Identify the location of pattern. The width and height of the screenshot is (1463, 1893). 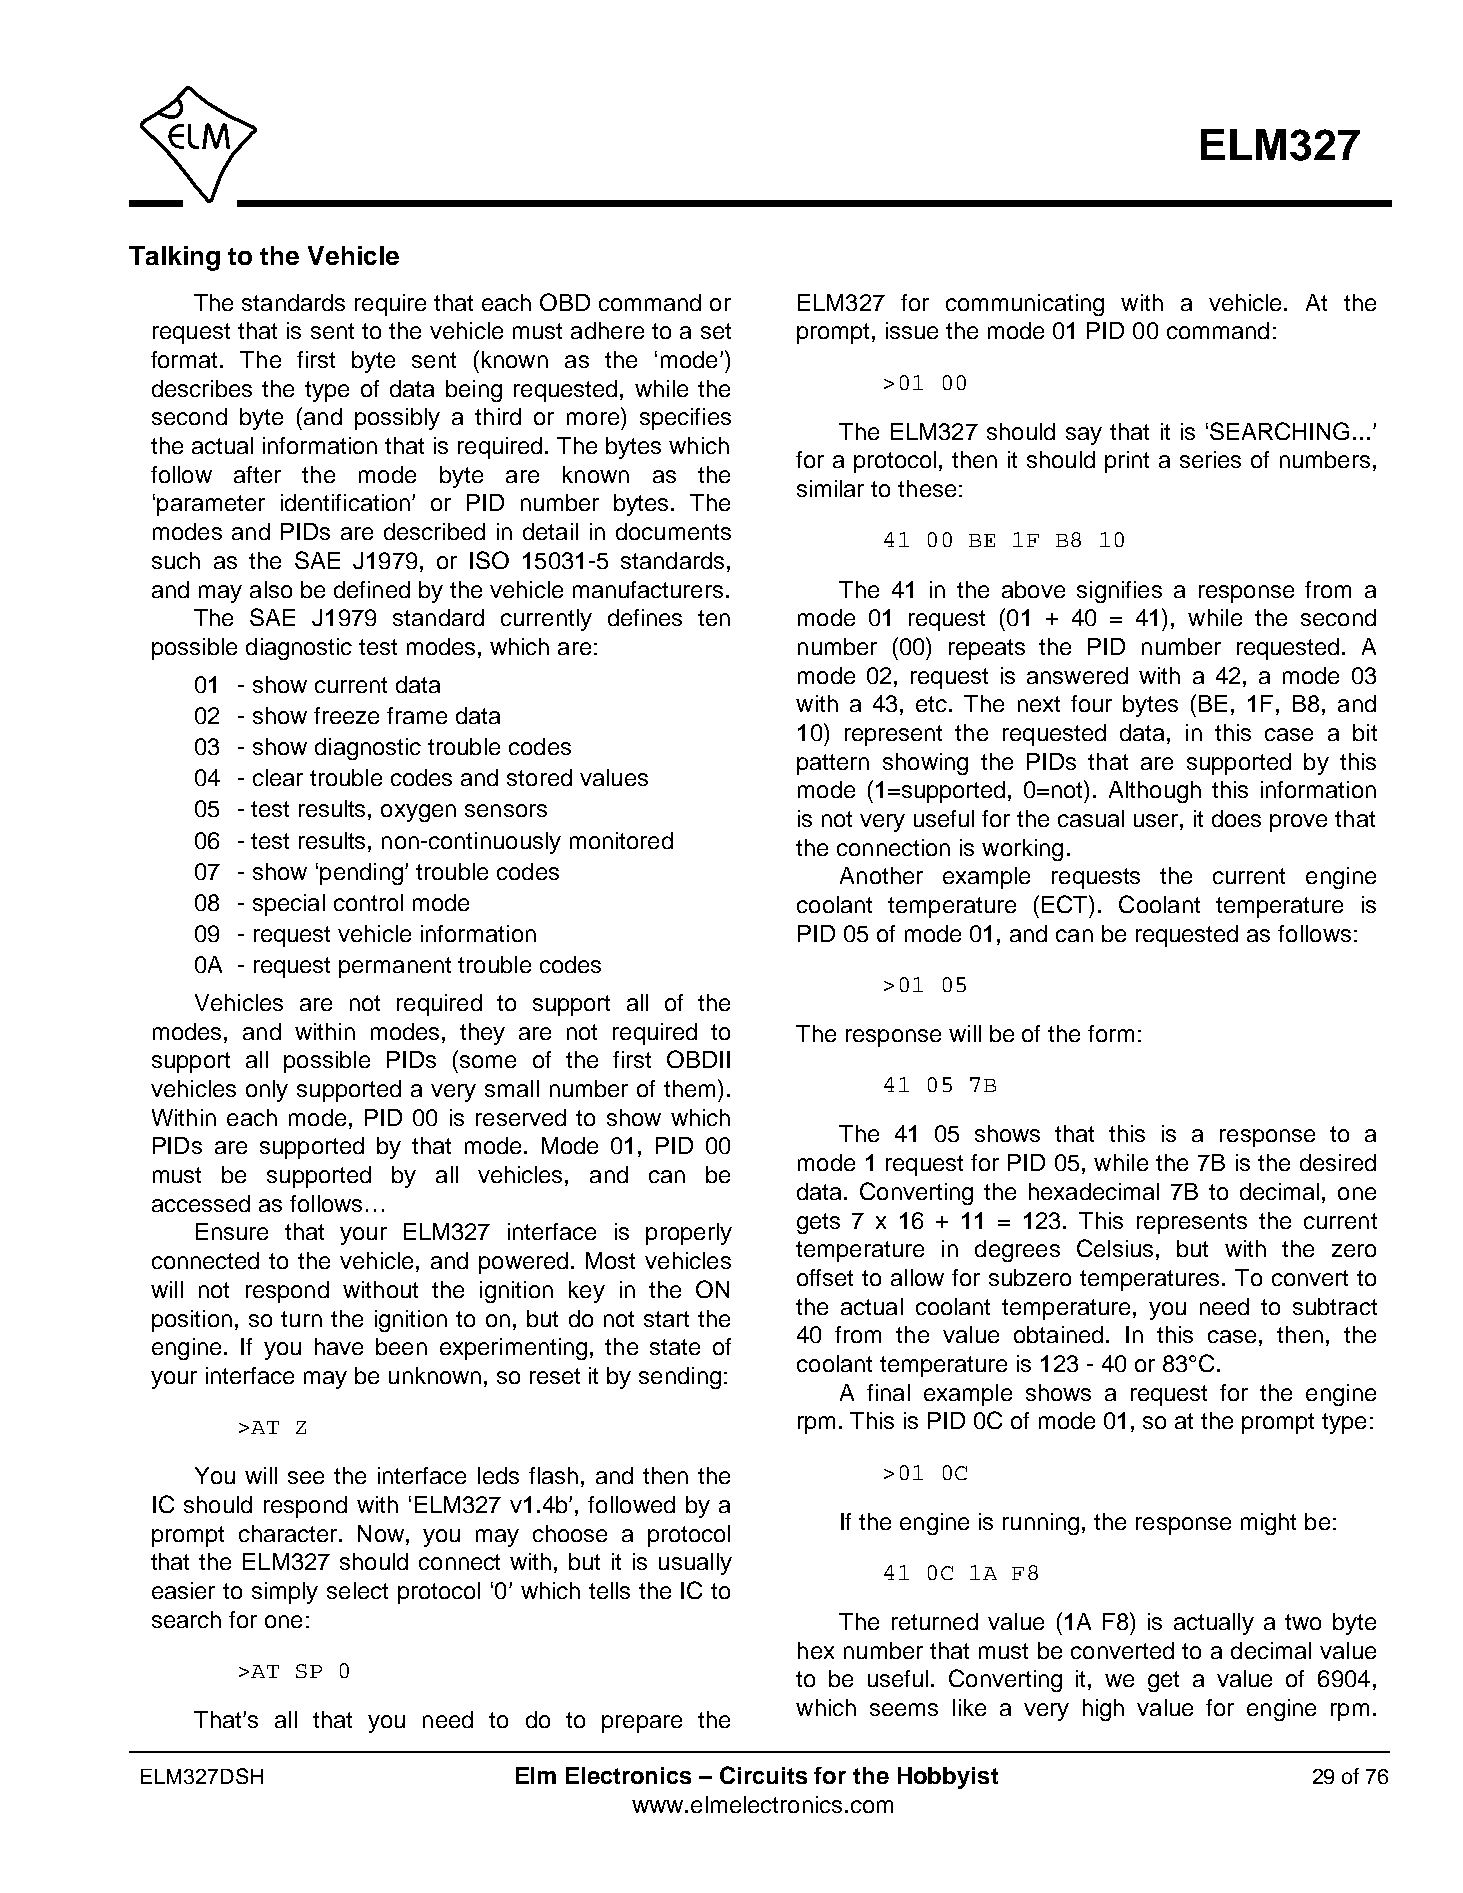
(833, 764).
